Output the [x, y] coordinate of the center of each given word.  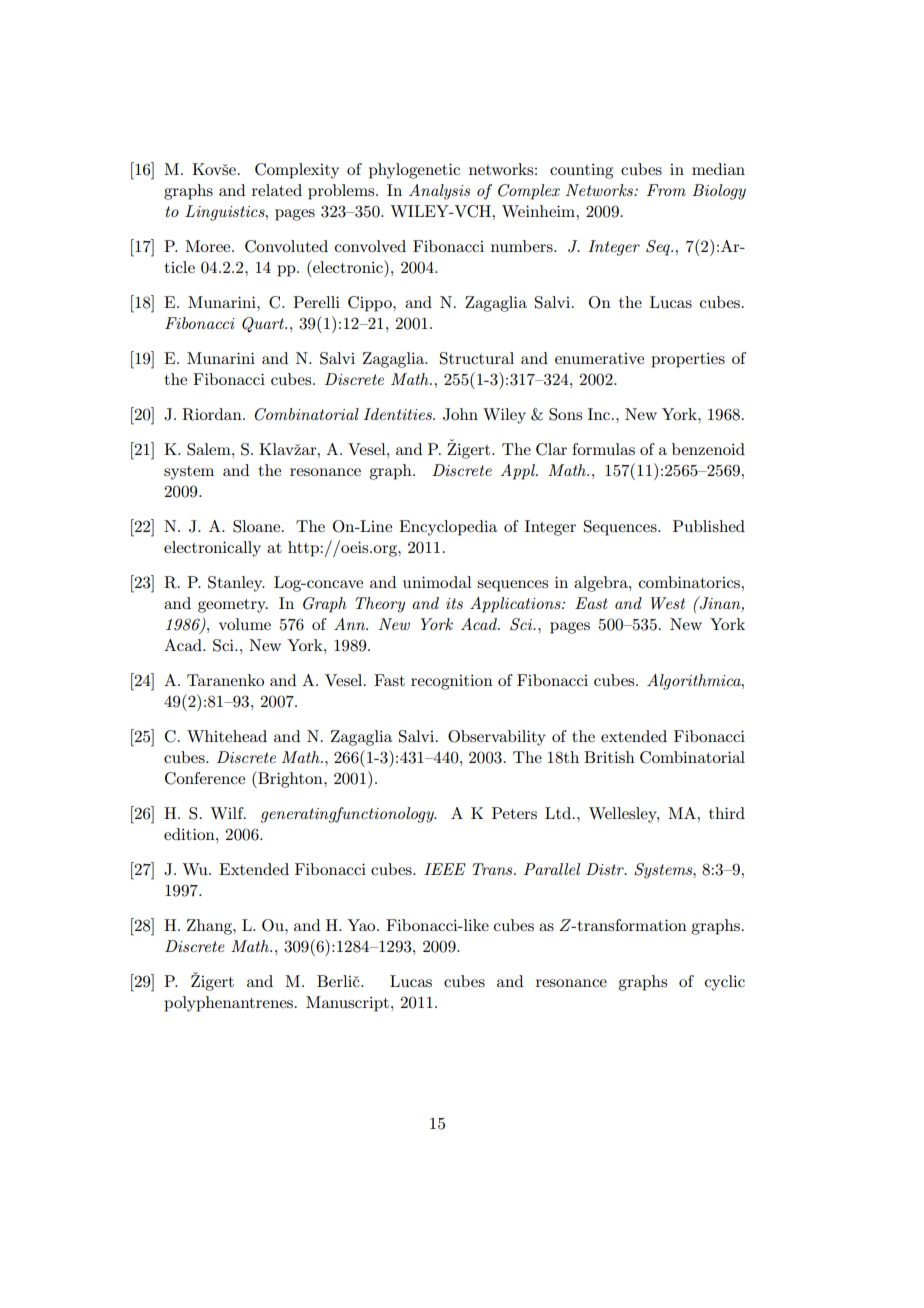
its [454, 603]
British [609, 757]
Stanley [236, 584]
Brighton [290, 779]
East [591, 603]
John [460, 414]
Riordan [213, 414]
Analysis [439, 192]
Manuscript [347, 1004]
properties [688, 360]
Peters [514, 813]
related [277, 190]
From [666, 190]
